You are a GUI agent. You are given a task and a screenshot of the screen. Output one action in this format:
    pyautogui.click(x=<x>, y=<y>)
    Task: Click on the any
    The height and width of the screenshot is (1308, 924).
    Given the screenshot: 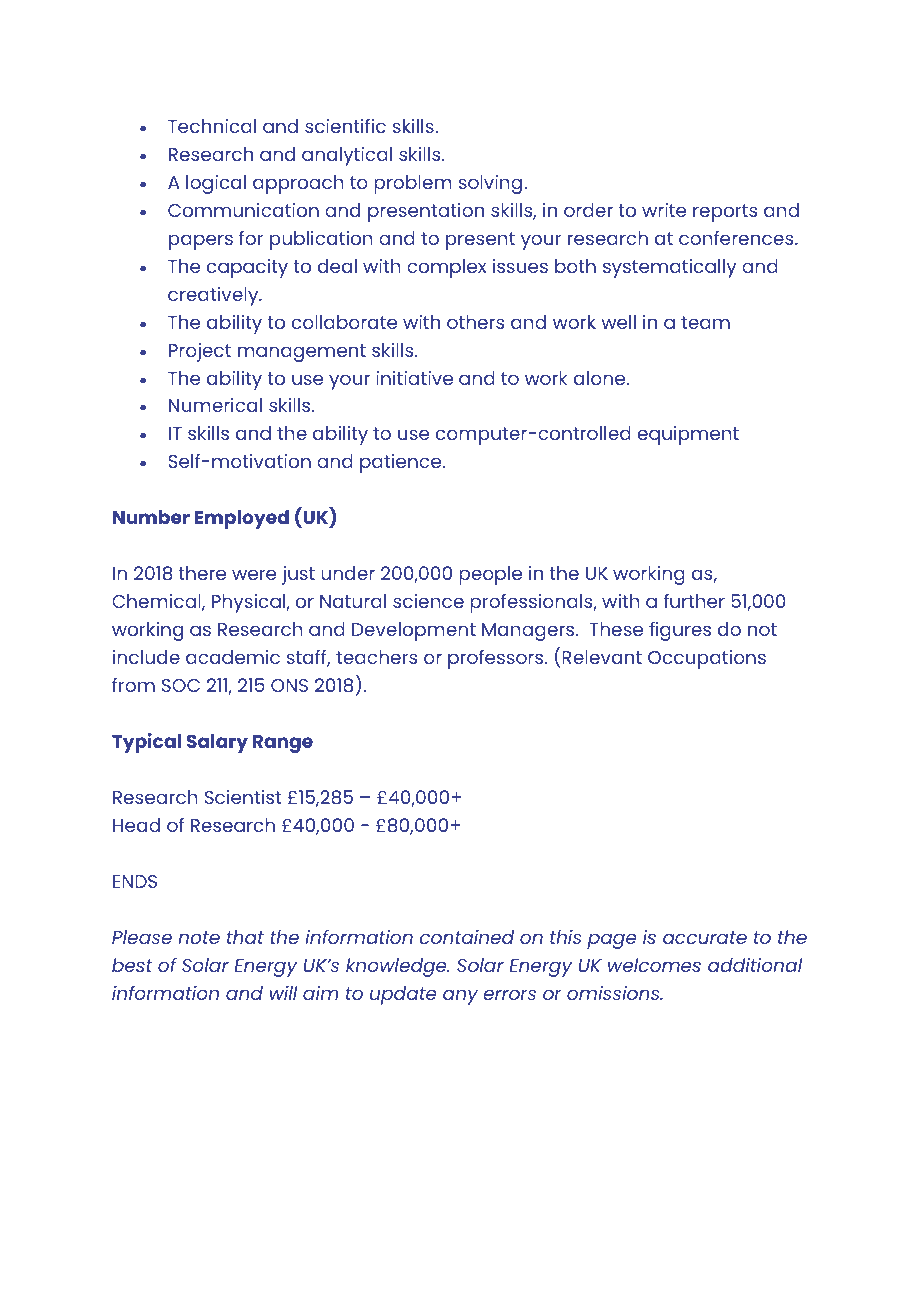 What is the action you would take?
    pyautogui.click(x=460, y=997)
